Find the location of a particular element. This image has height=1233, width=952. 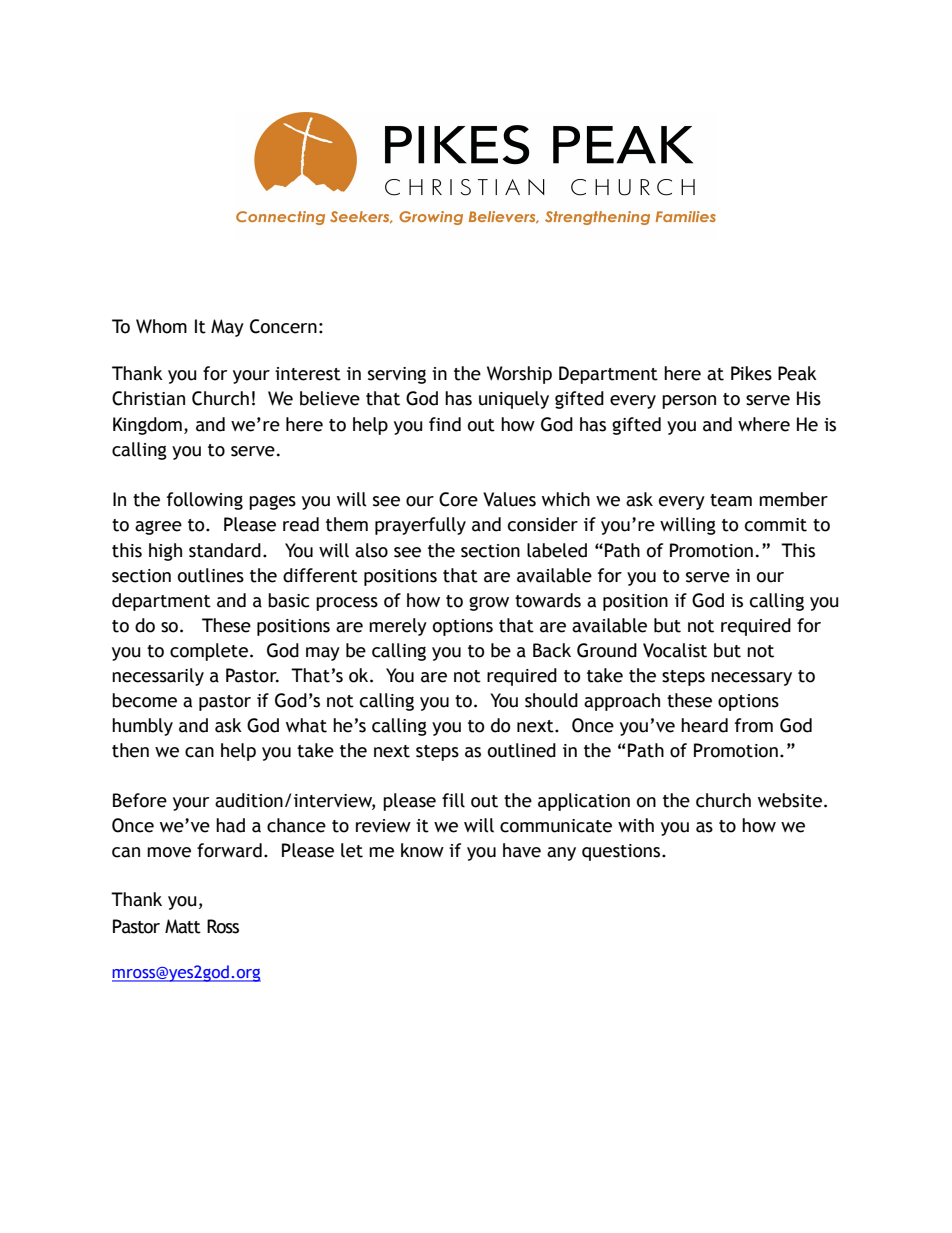

outlined is located at coordinates (522, 750).
